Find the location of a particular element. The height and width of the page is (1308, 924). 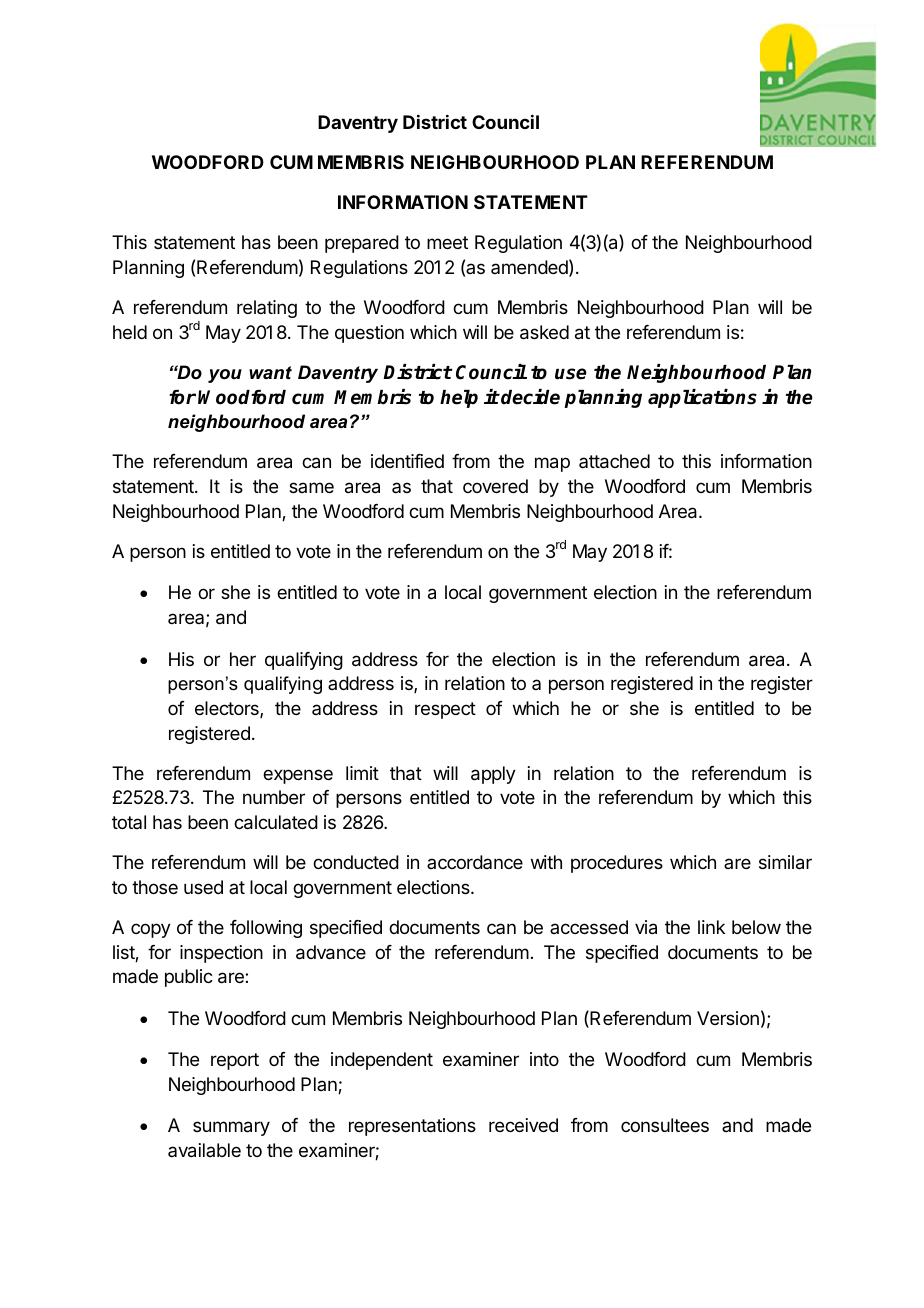

meet is located at coordinates (447, 242).
